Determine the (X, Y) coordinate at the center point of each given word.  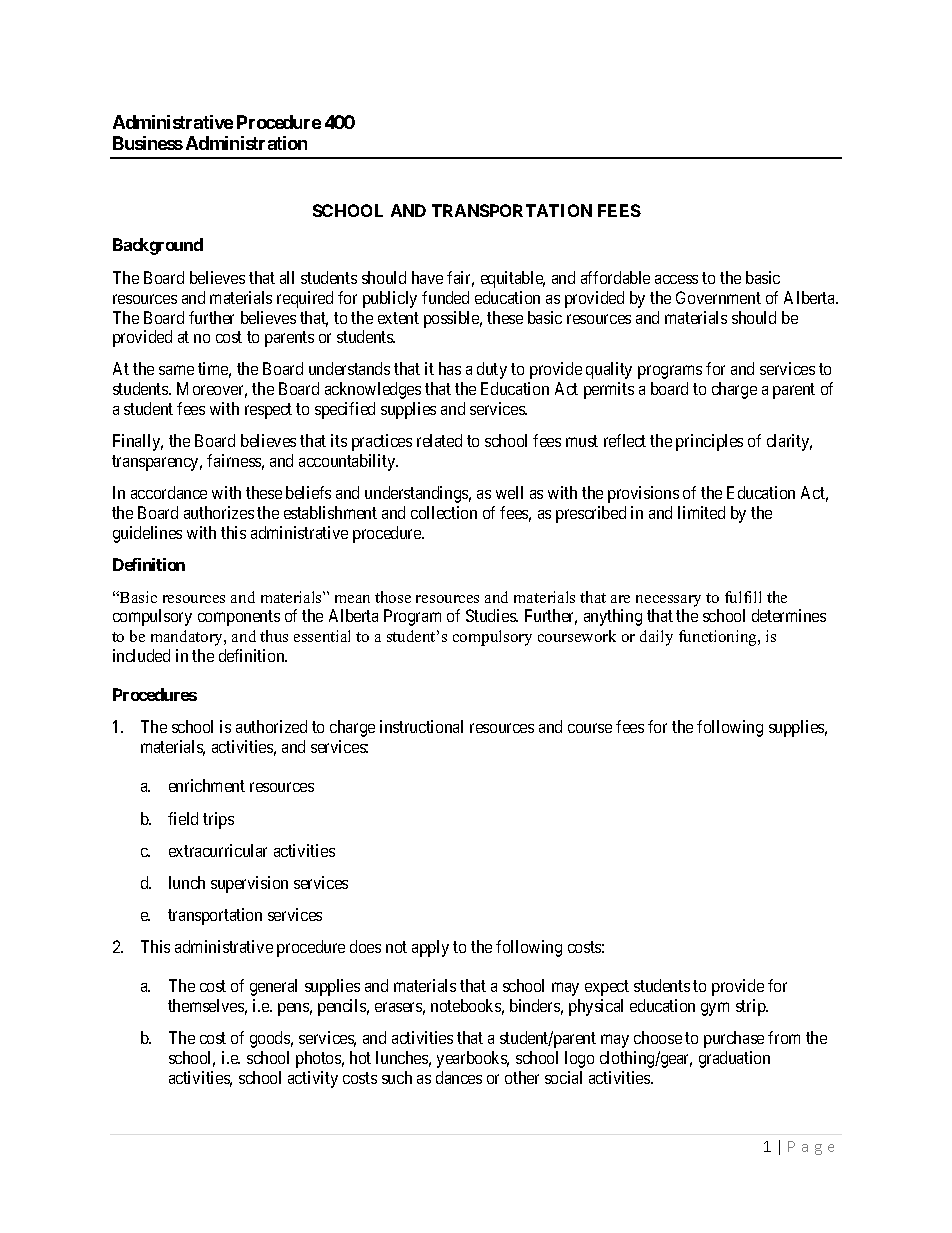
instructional (421, 726)
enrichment (207, 785)
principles (709, 442)
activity (313, 1079)
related (439, 440)
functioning (719, 638)
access (676, 279)
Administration (246, 143)
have (427, 277)
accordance (169, 492)
